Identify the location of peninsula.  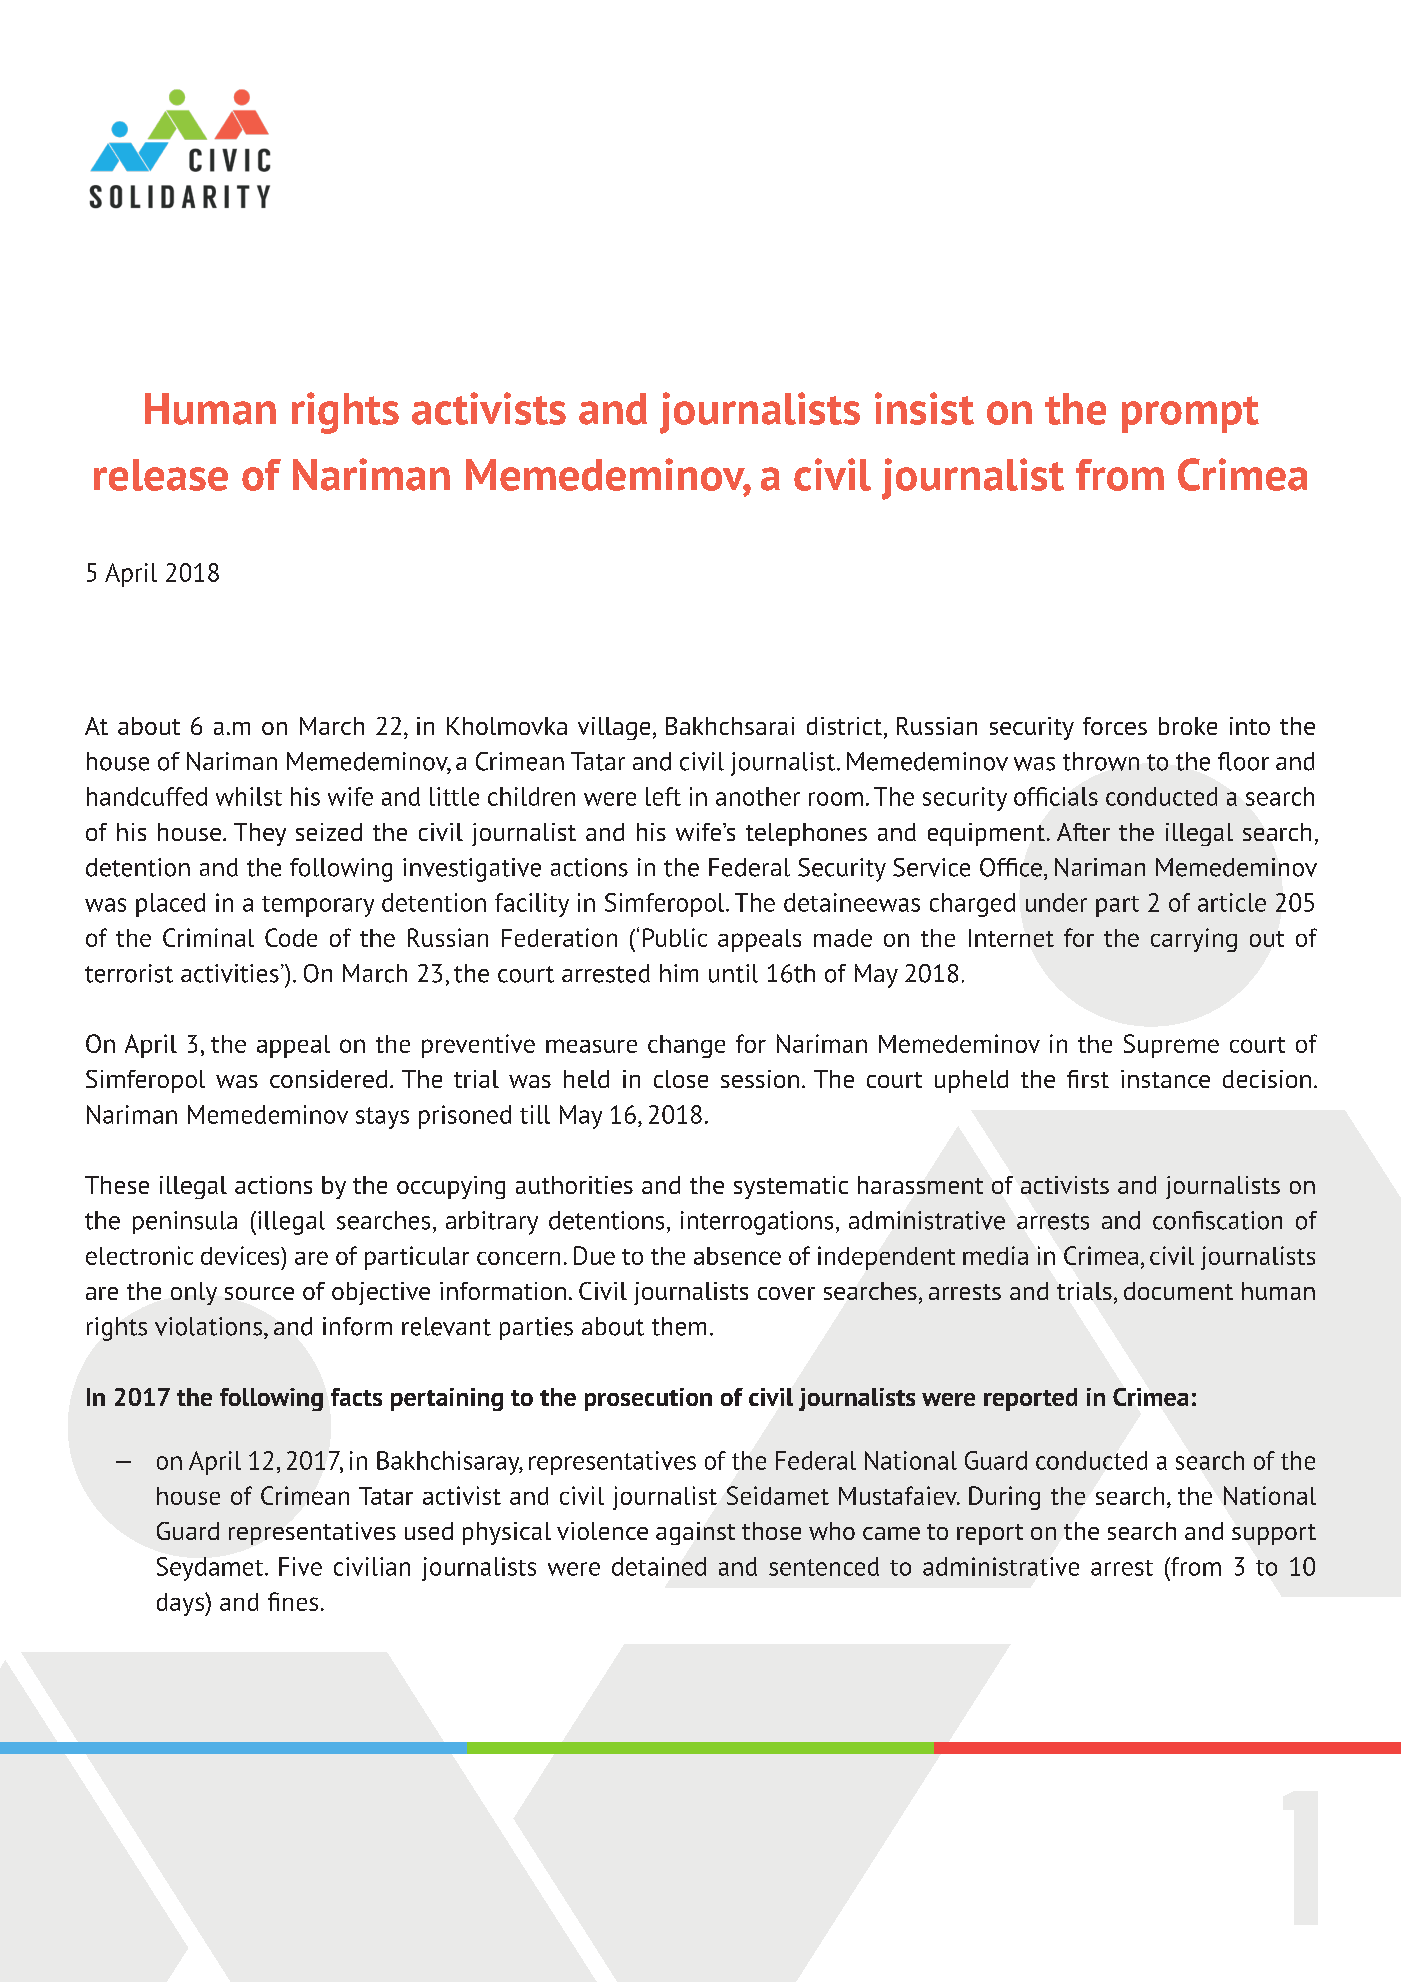
(185, 1222).
